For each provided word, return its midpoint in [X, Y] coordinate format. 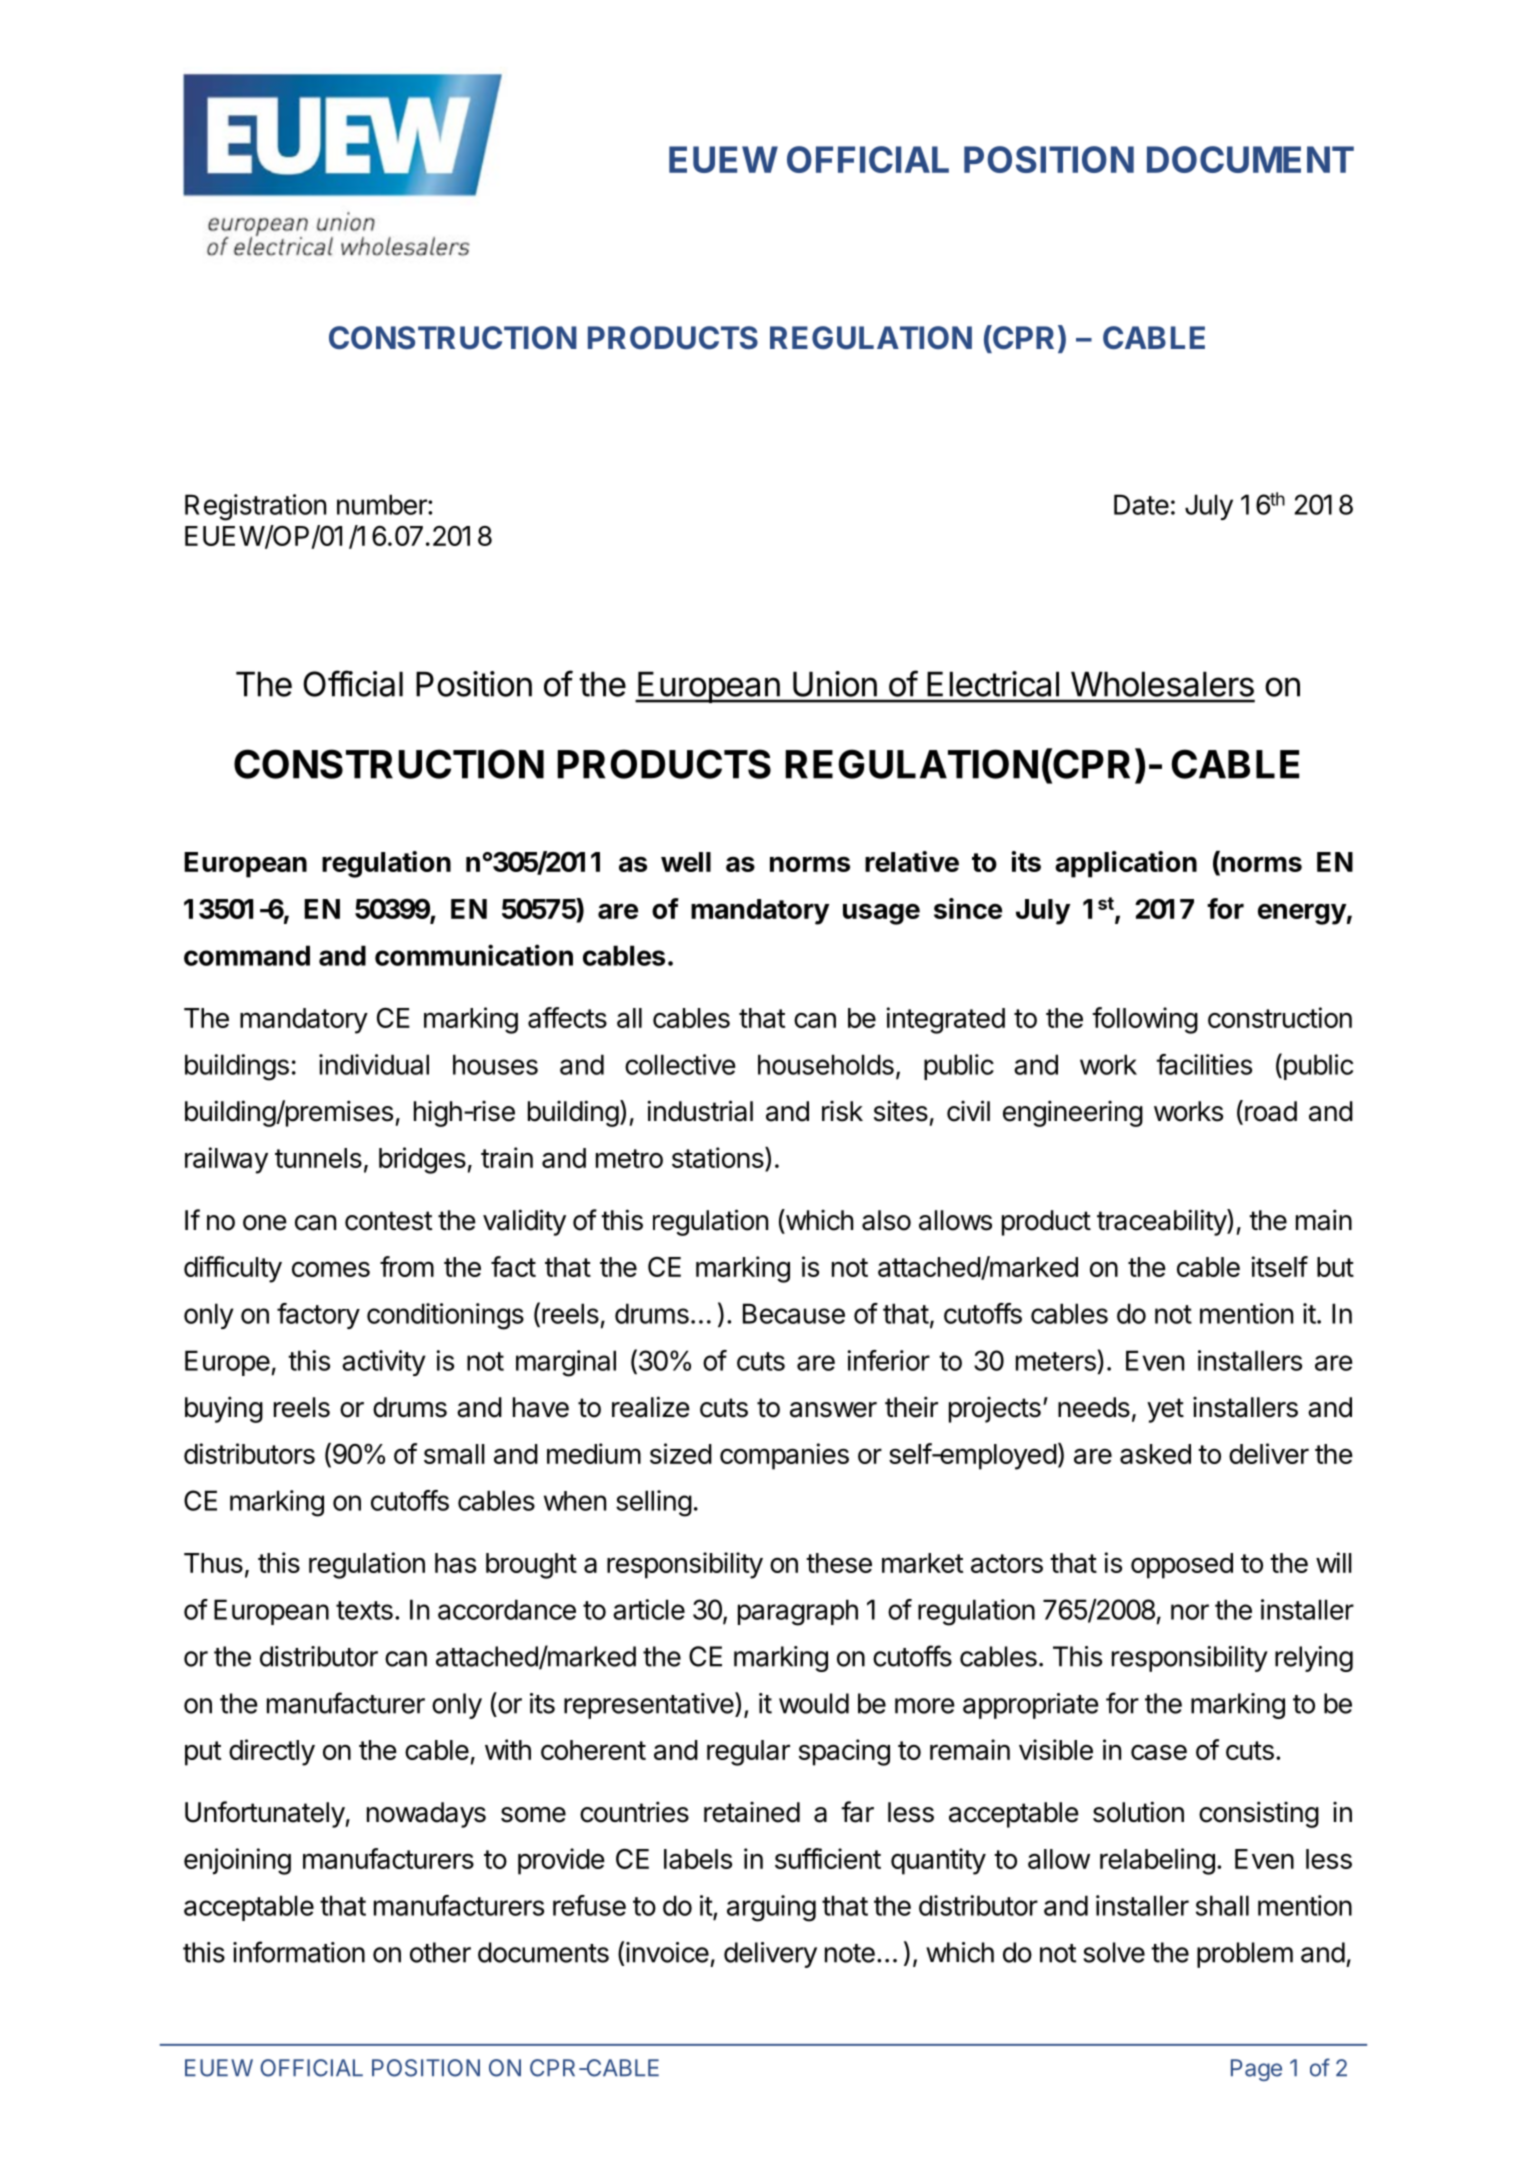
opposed [1182, 1566]
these [839, 1563]
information [299, 1952]
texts [364, 1610]
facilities [1204, 1064]
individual [374, 1064]
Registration [255, 507]
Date [1141, 504]
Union [835, 684]
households [826, 1064]
